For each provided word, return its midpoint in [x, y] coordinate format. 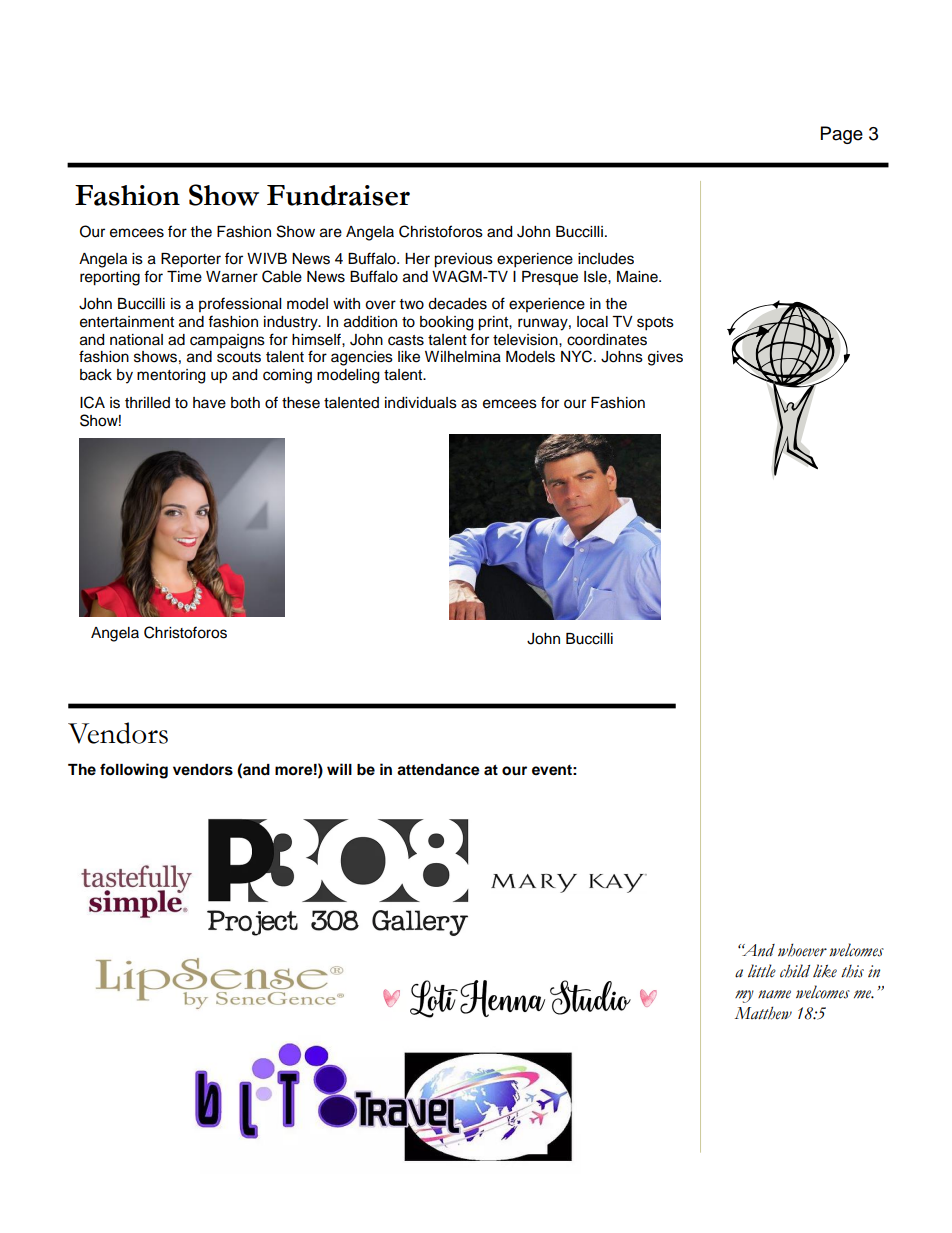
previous [463, 260]
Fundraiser [338, 195]
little [762, 971]
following [134, 771]
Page [842, 135]
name [774, 994]
